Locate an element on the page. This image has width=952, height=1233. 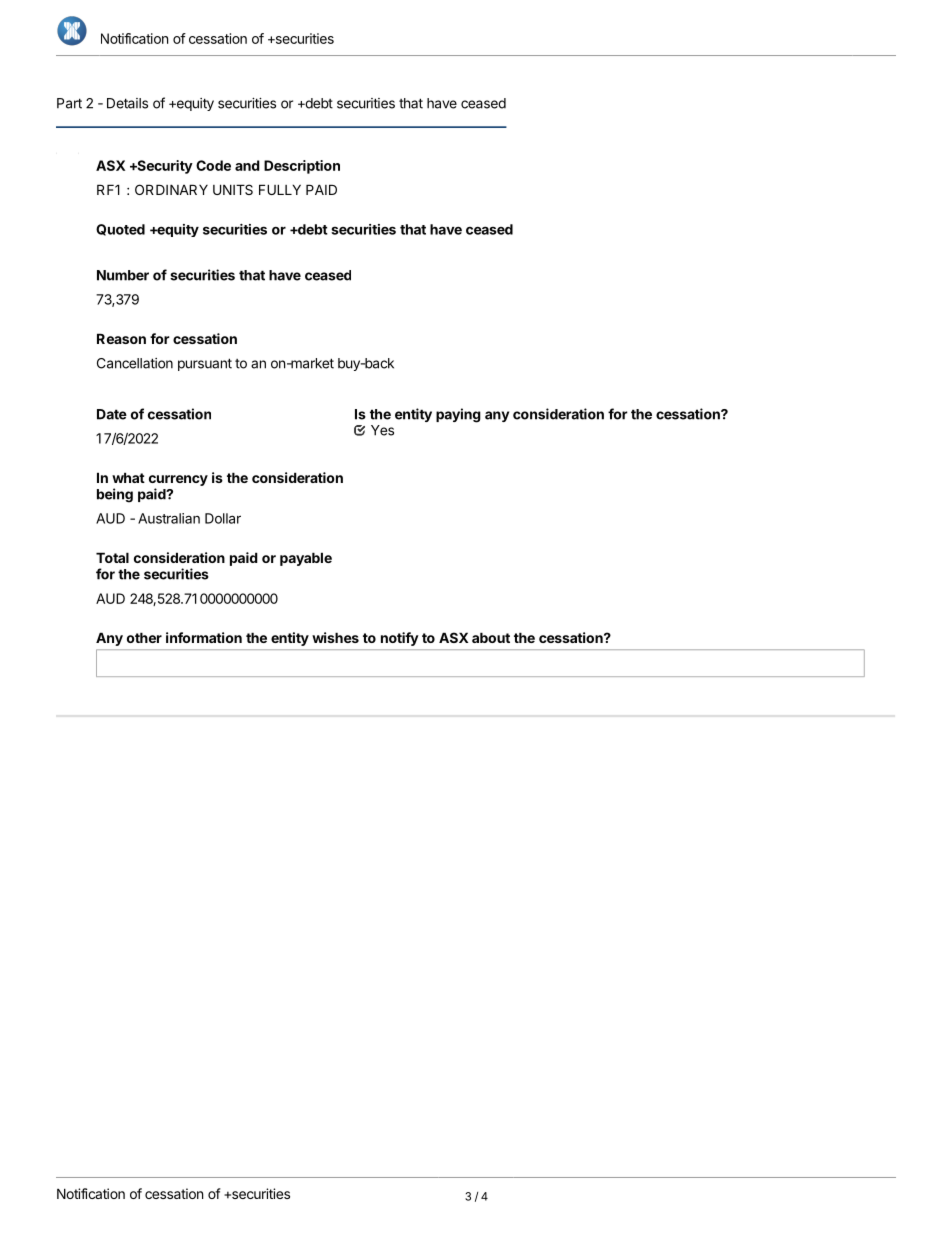
UNITS is located at coordinates (233, 189).
